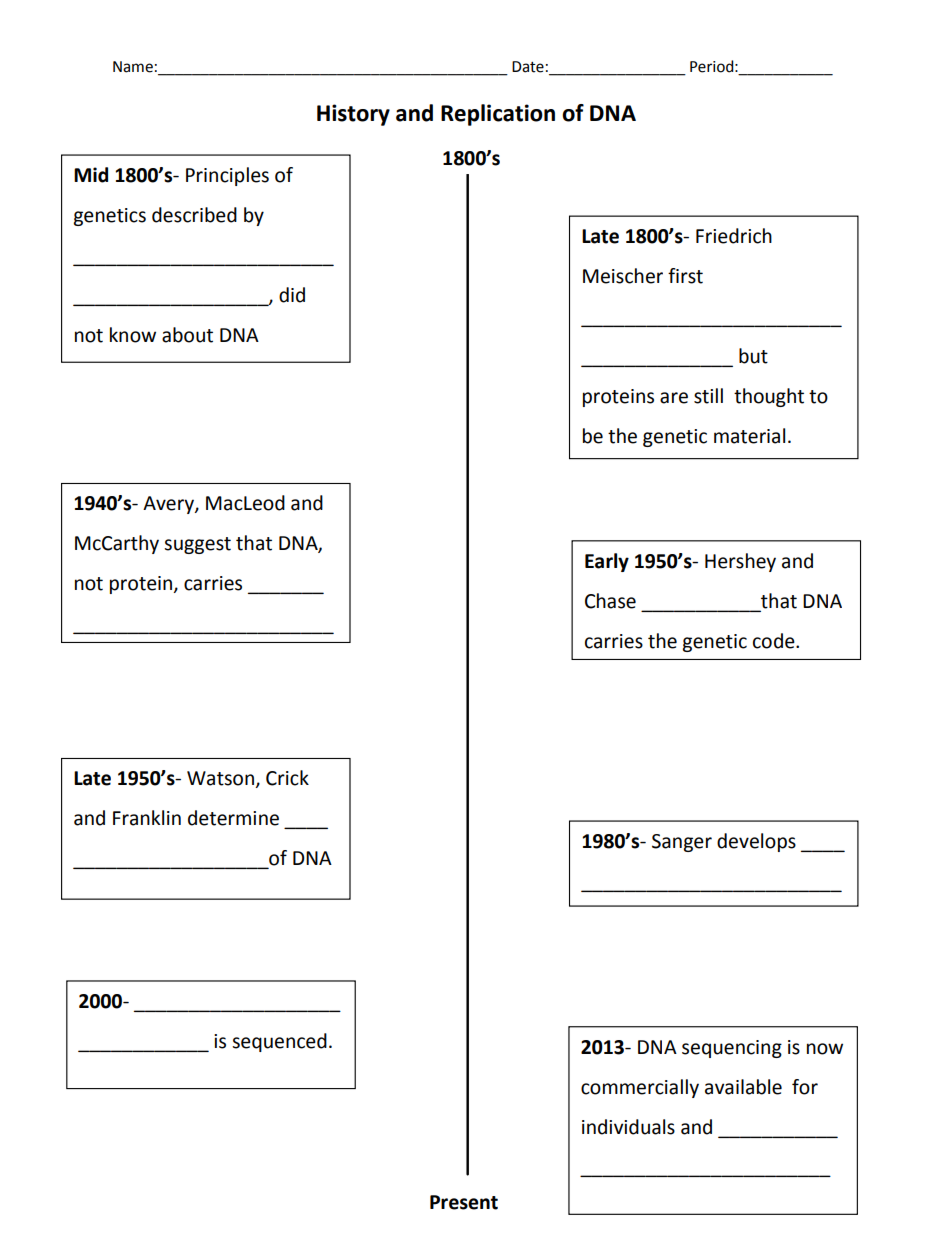  What do you see at coordinates (279, 1042) in the screenshot?
I see `sequenced` at bounding box center [279, 1042].
